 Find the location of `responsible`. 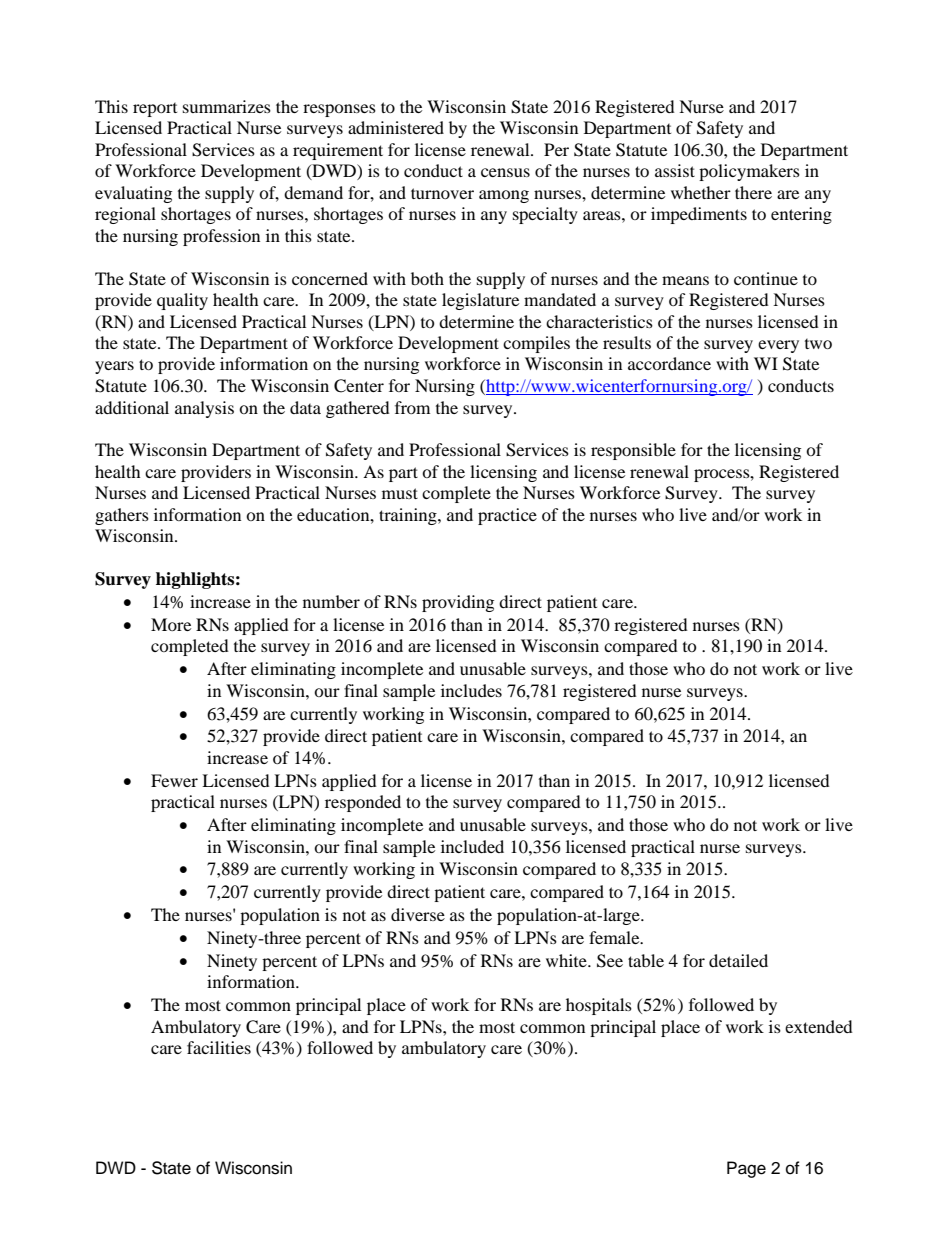

responsible is located at coordinates (633, 451).
